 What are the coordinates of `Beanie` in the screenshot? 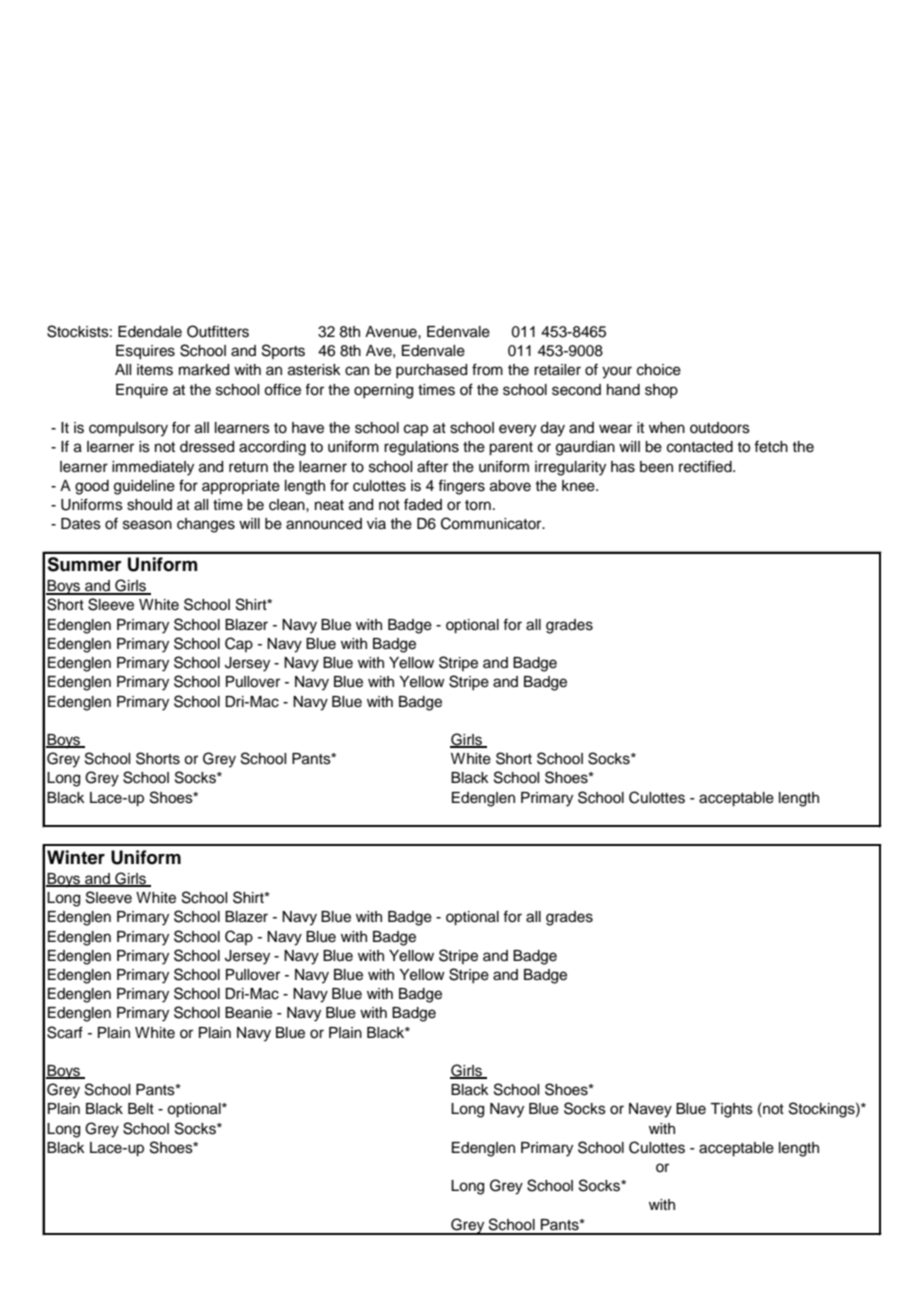 It's located at (248, 1013).
